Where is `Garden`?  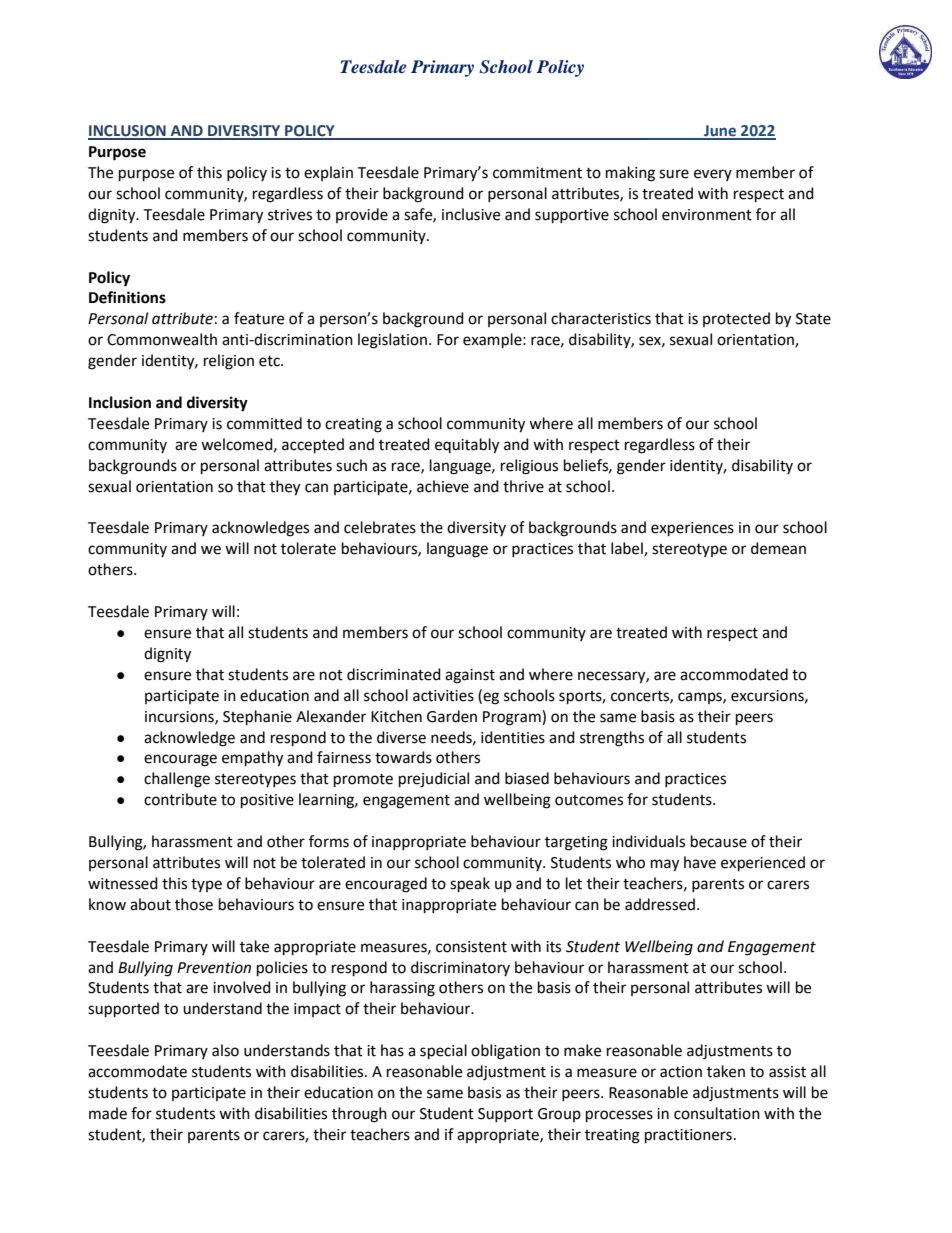 Garden is located at coordinates (452, 716).
